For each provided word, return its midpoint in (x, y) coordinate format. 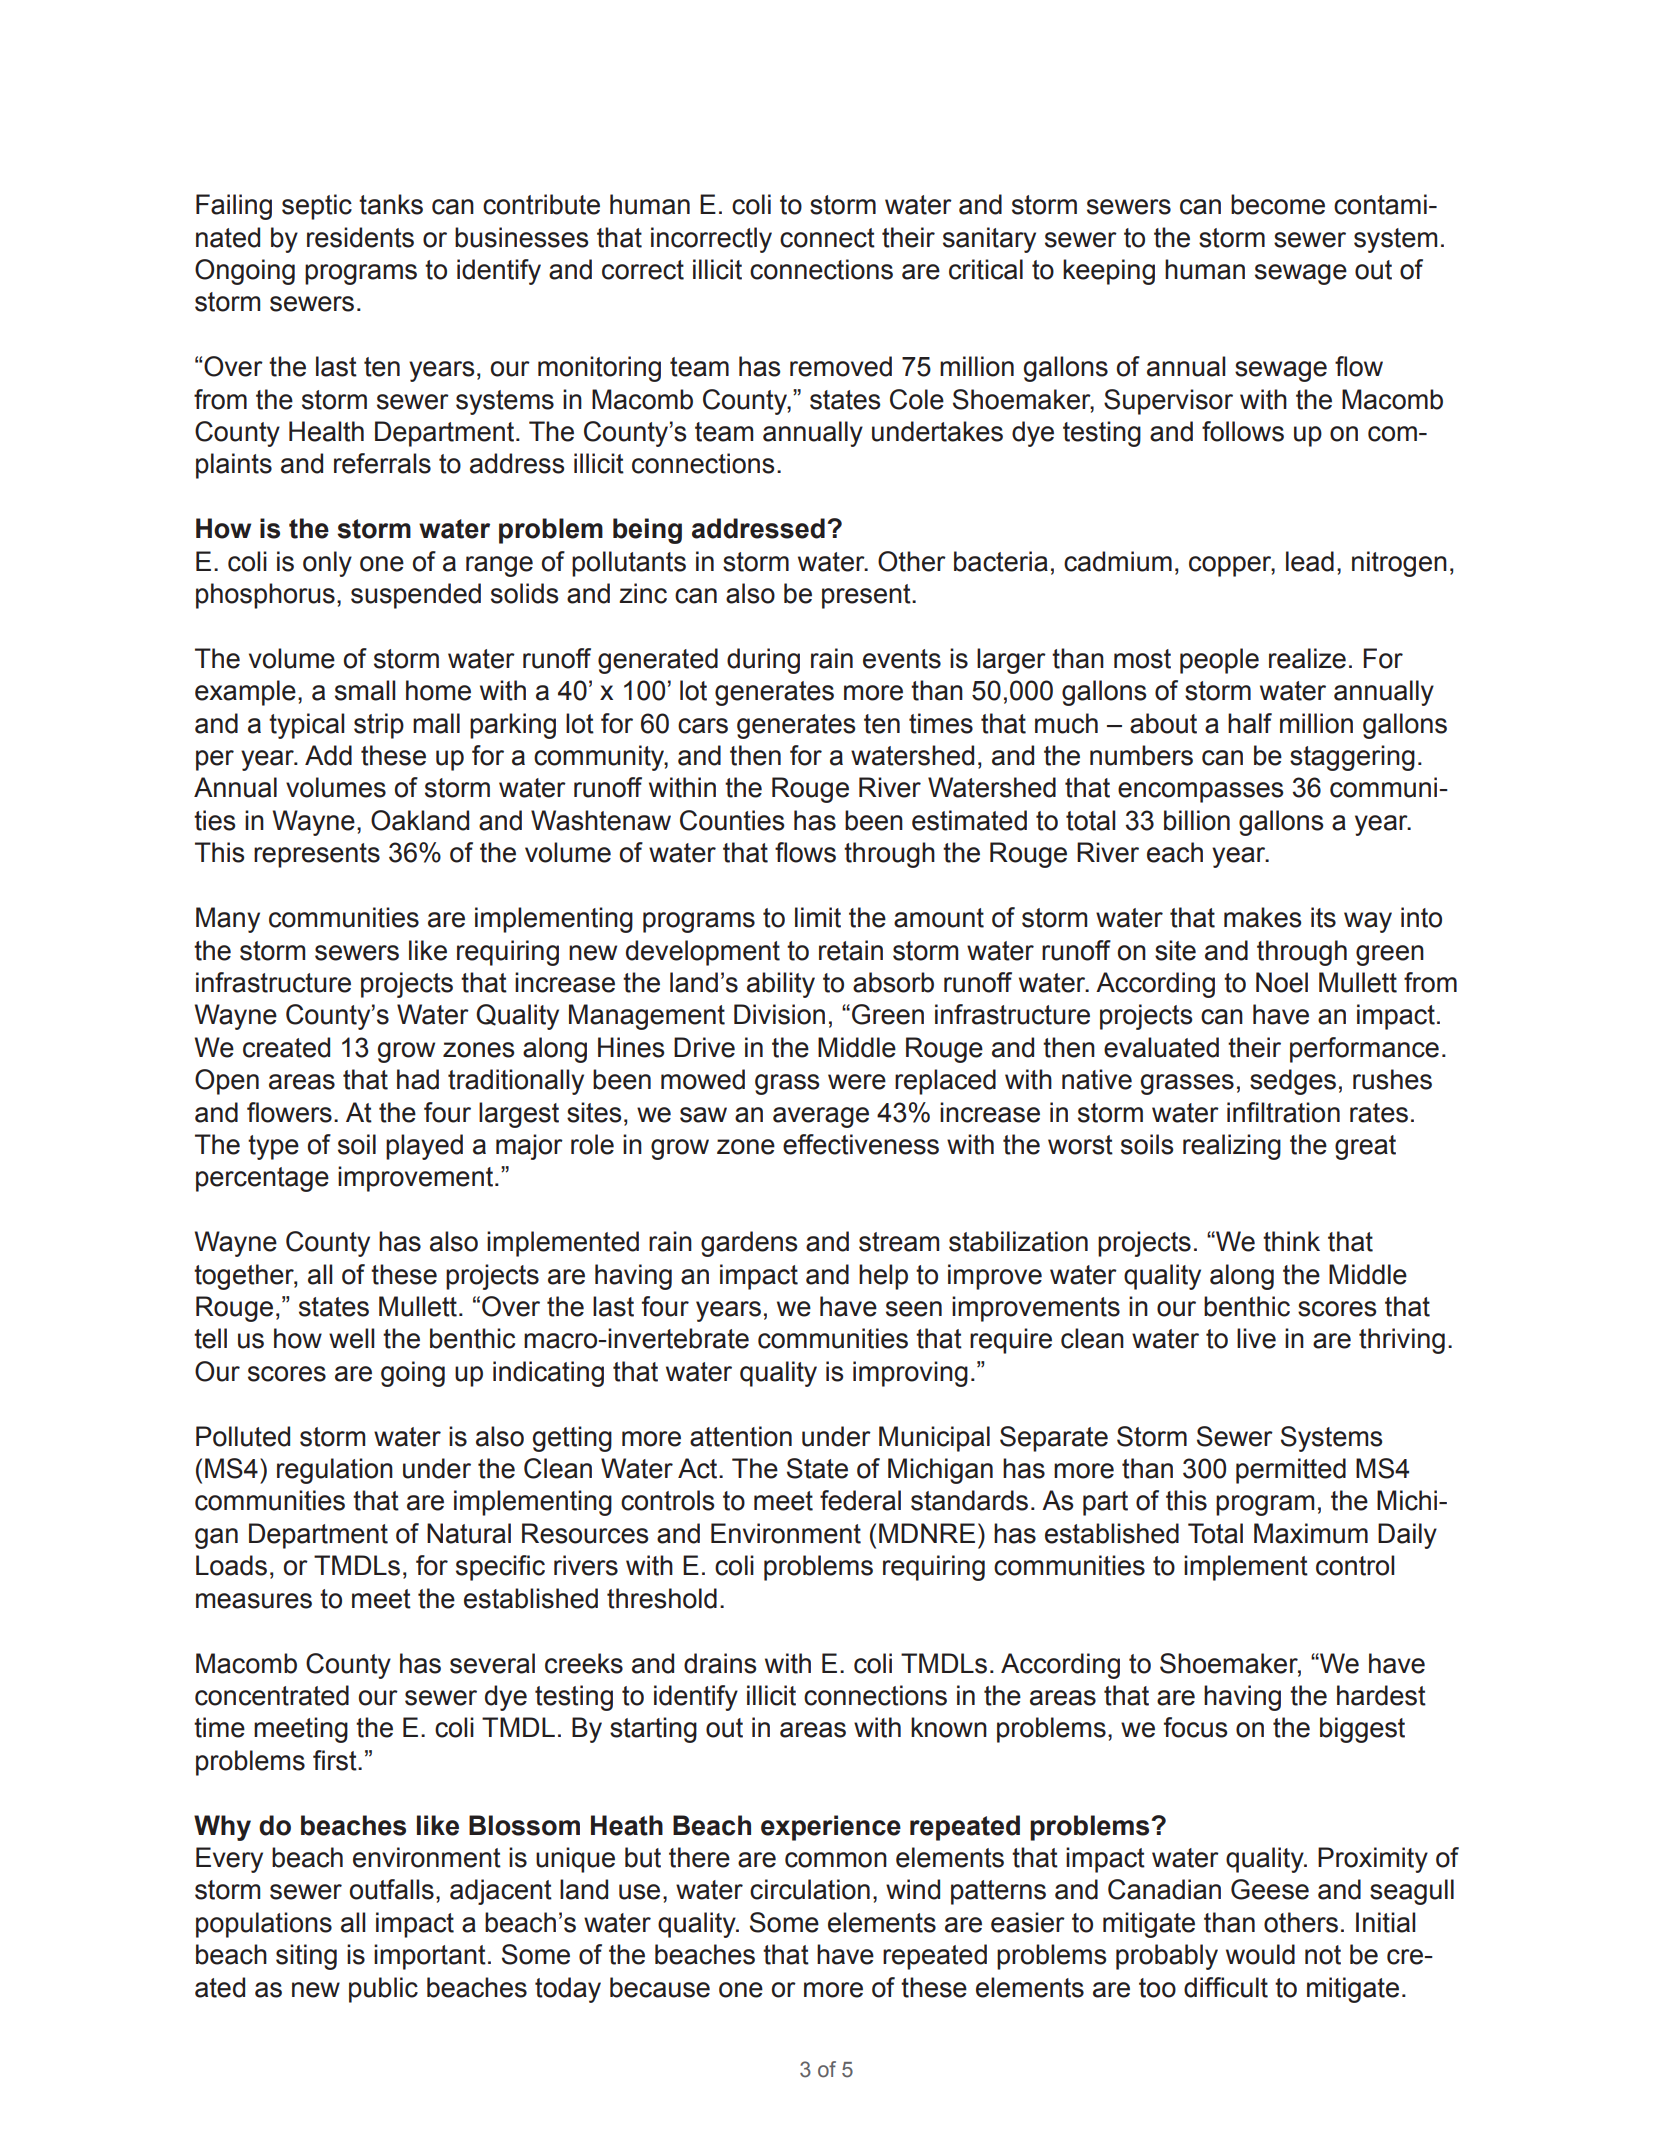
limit (818, 917)
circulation (810, 1889)
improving (910, 1374)
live (1256, 1338)
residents (360, 237)
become (1278, 204)
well (351, 1338)
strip (379, 726)
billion (1197, 820)
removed (841, 366)
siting (306, 1957)
